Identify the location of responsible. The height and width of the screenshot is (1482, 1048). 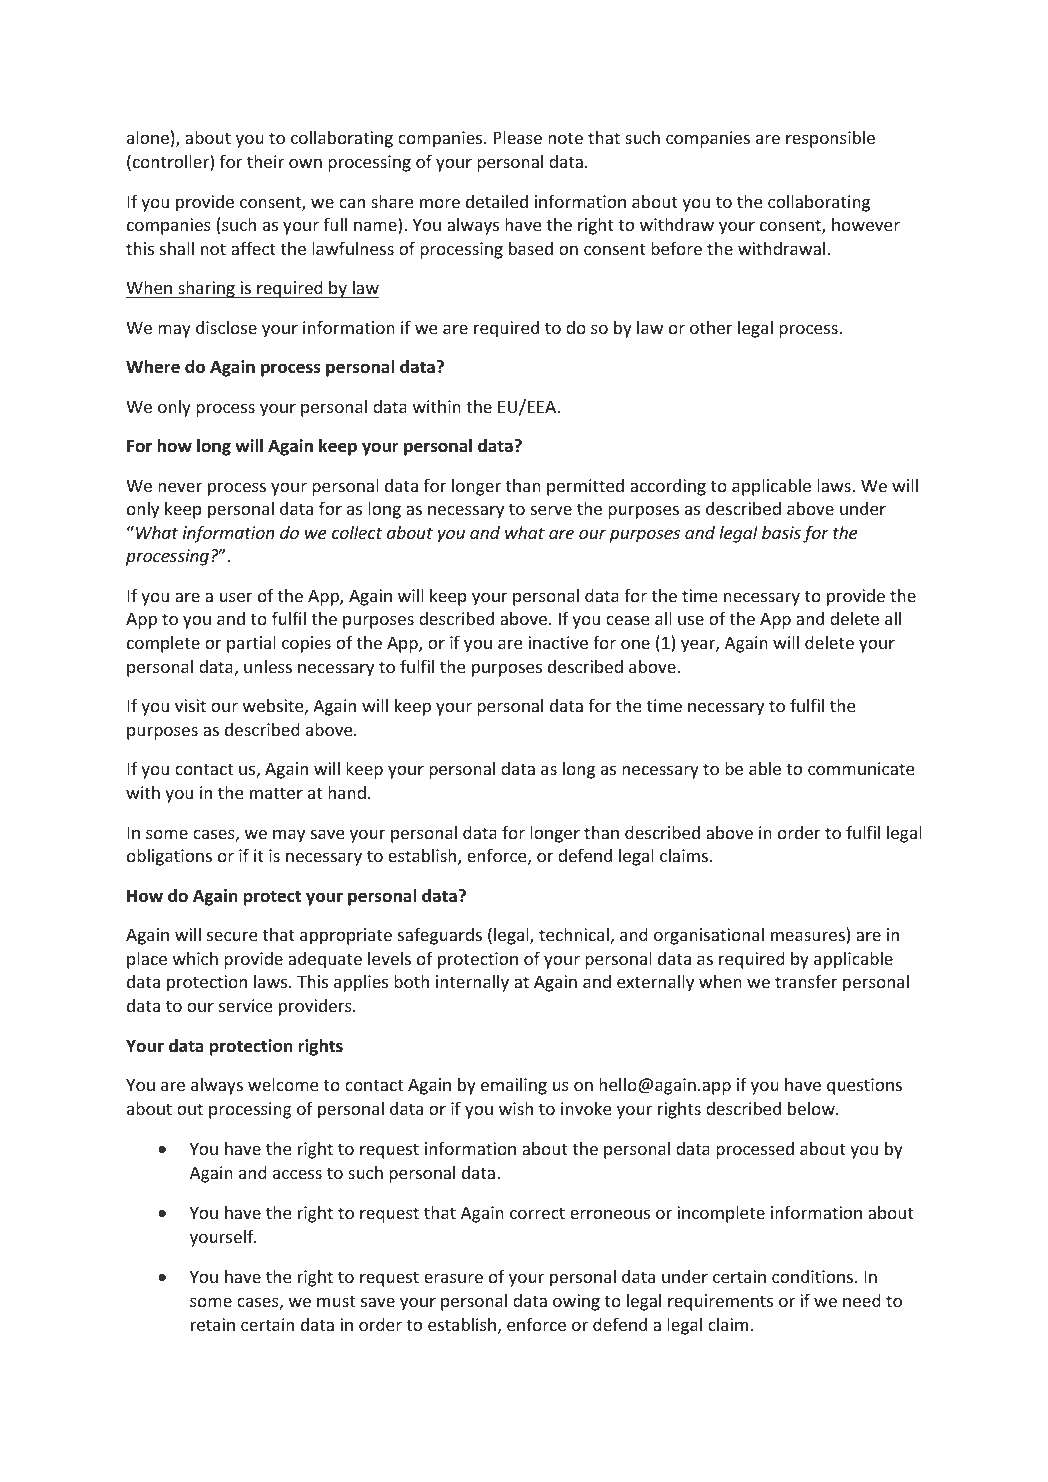
(830, 139).
